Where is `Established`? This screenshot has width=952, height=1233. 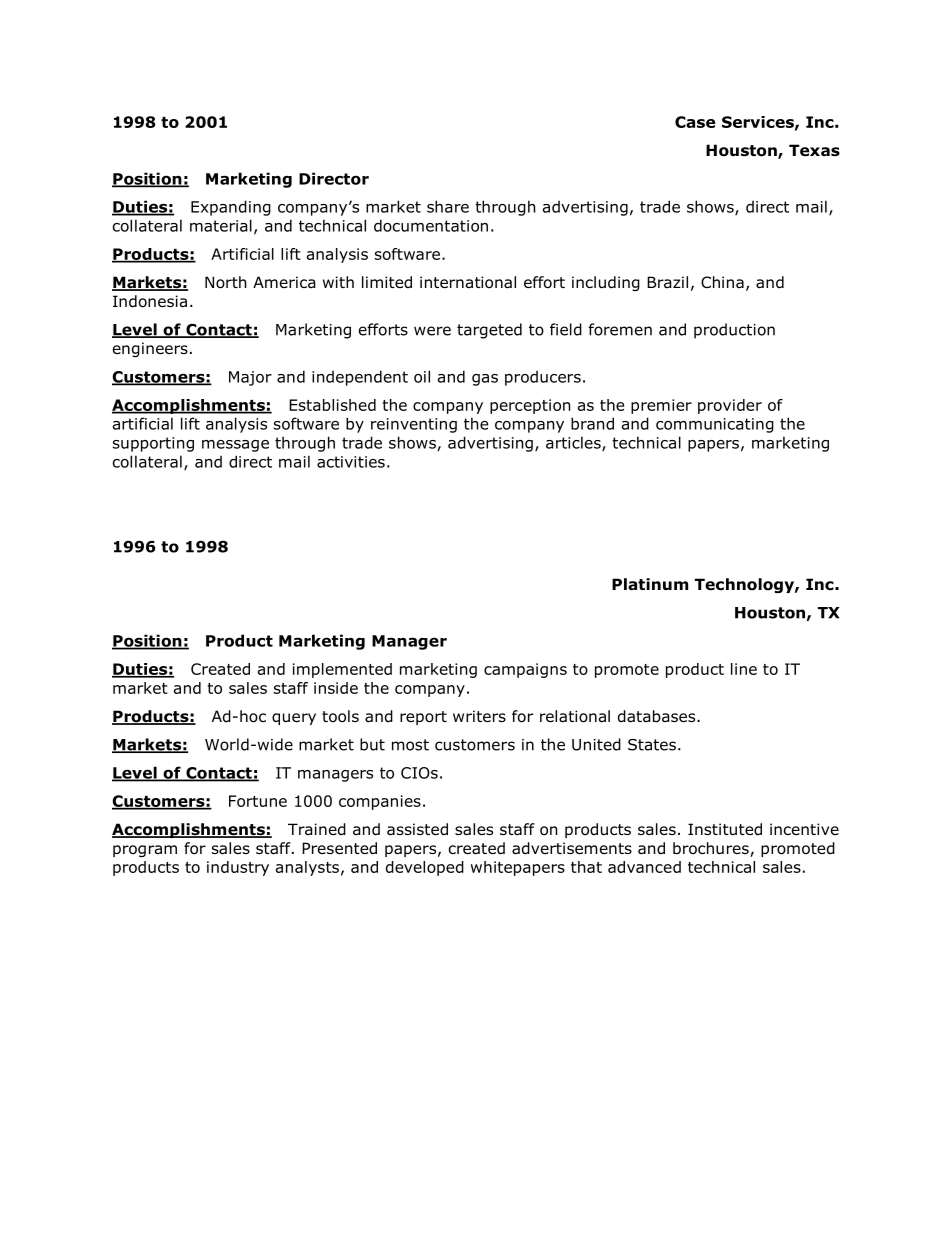
Established is located at coordinates (332, 405).
